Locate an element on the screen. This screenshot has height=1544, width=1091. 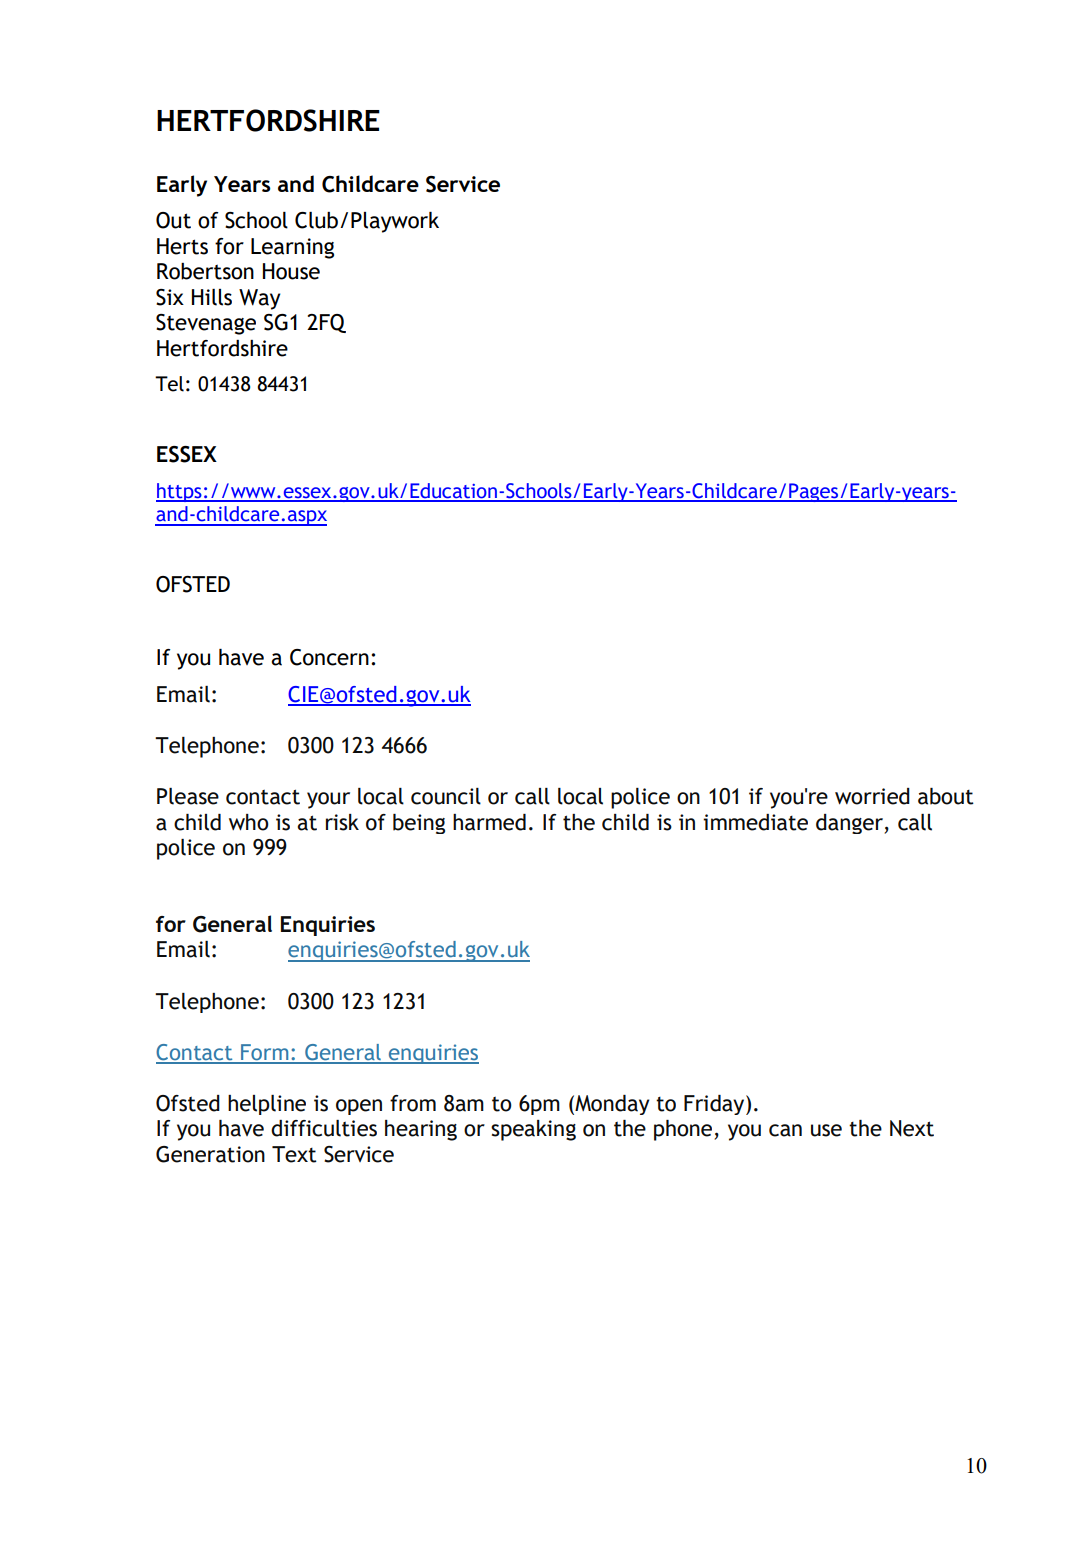
House is located at coordinates (291, 271).
